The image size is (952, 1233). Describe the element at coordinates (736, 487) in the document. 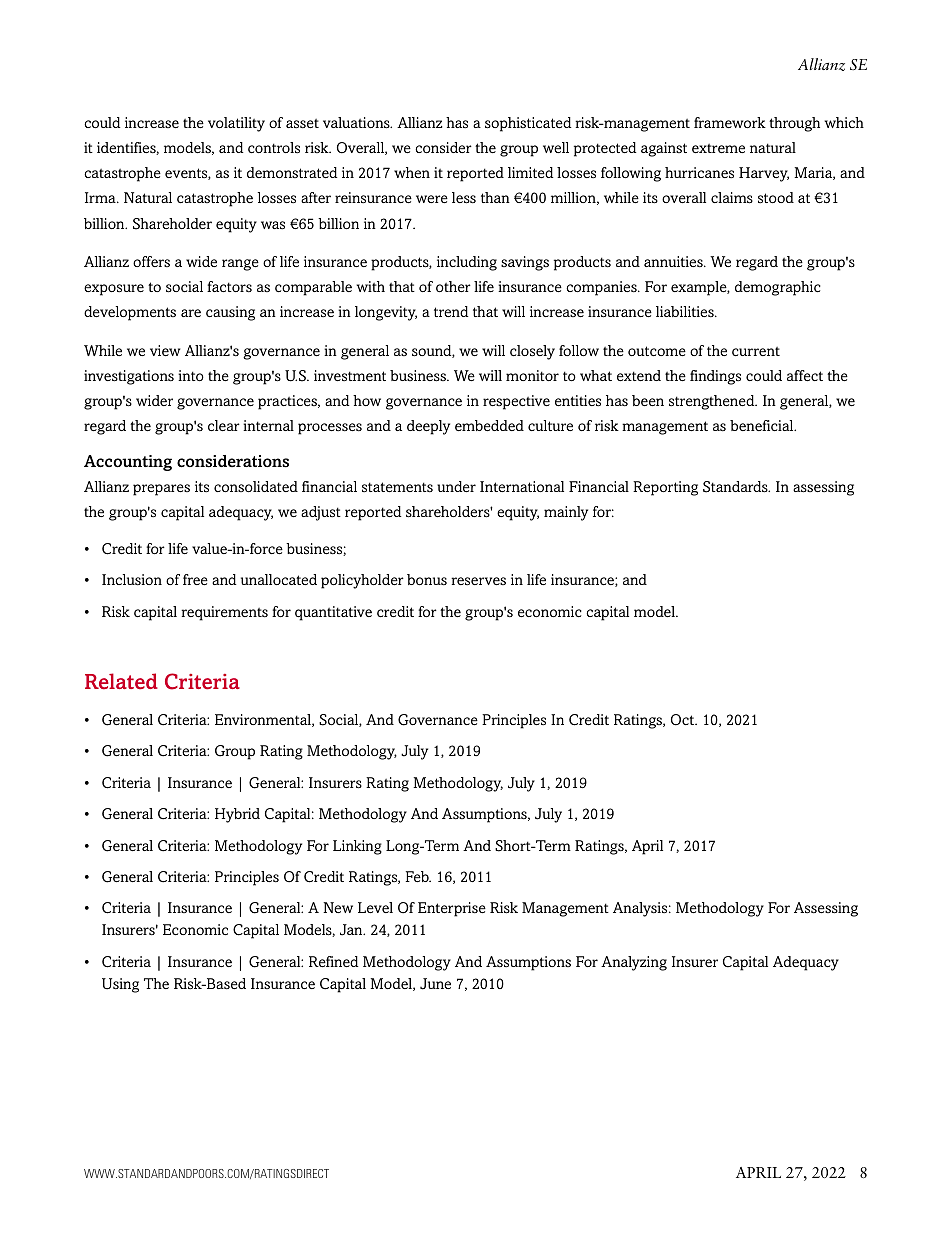

I see `Standards` at that location.
